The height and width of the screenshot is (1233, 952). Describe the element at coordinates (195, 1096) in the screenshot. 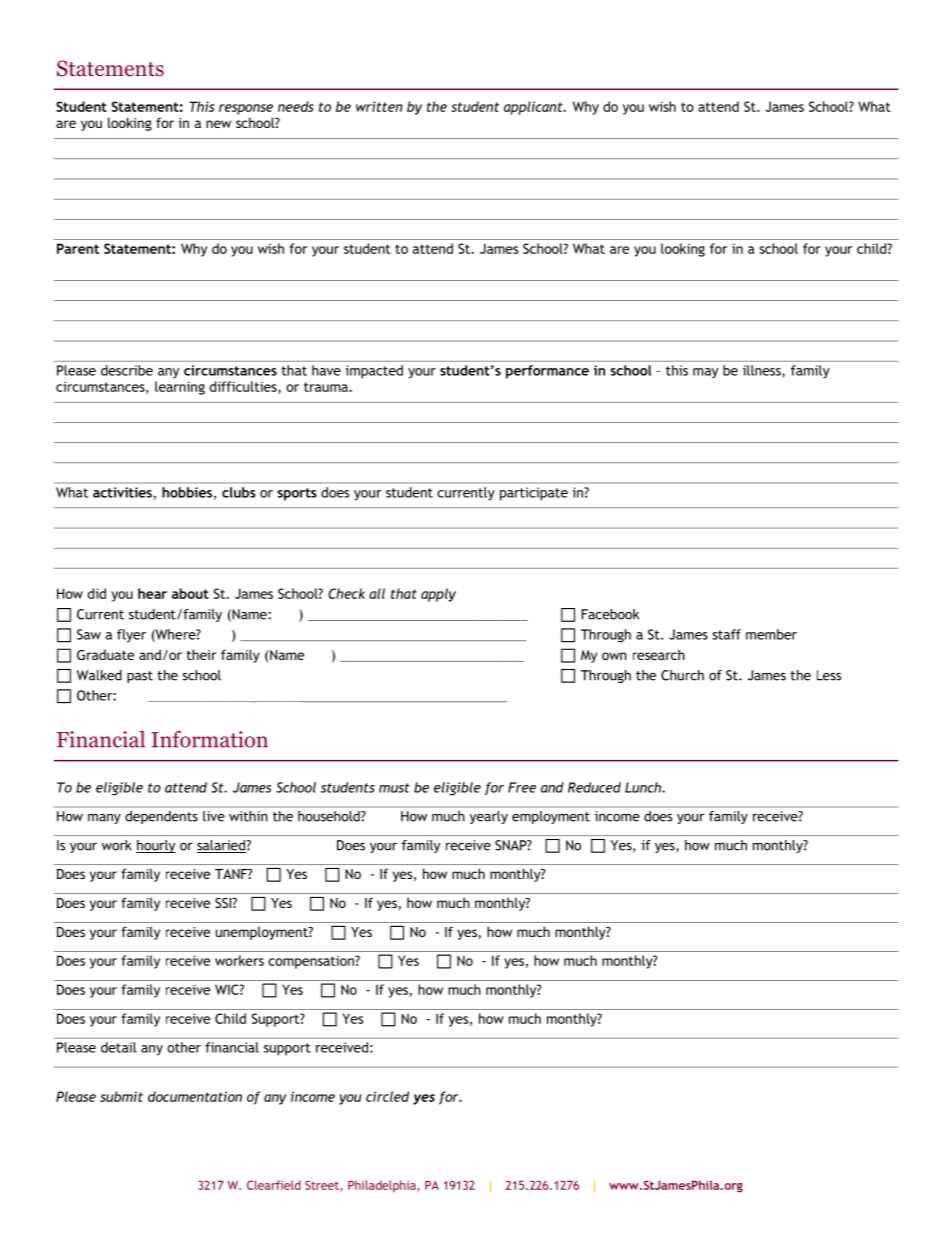

I see `documentation` at that location.
